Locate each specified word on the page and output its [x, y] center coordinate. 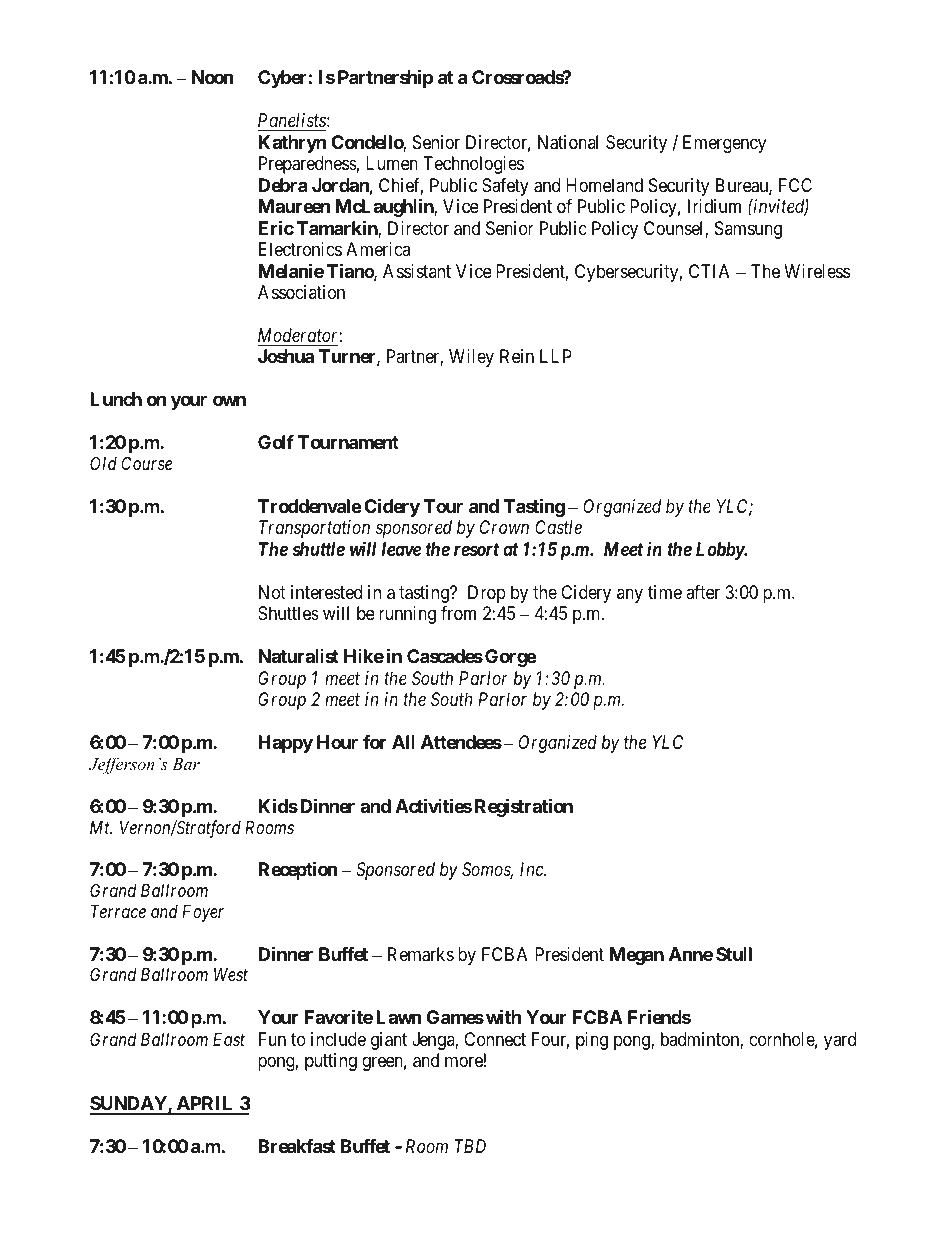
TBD [470, 1146]
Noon [213, 77]
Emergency [724, 144]
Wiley [471, 358]
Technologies [473, 165]
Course [146, 463]
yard [840, 1041]
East [229, 1039]
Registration [524, 807]
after [703, 592]
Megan [636, 956]
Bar [186, 764]
